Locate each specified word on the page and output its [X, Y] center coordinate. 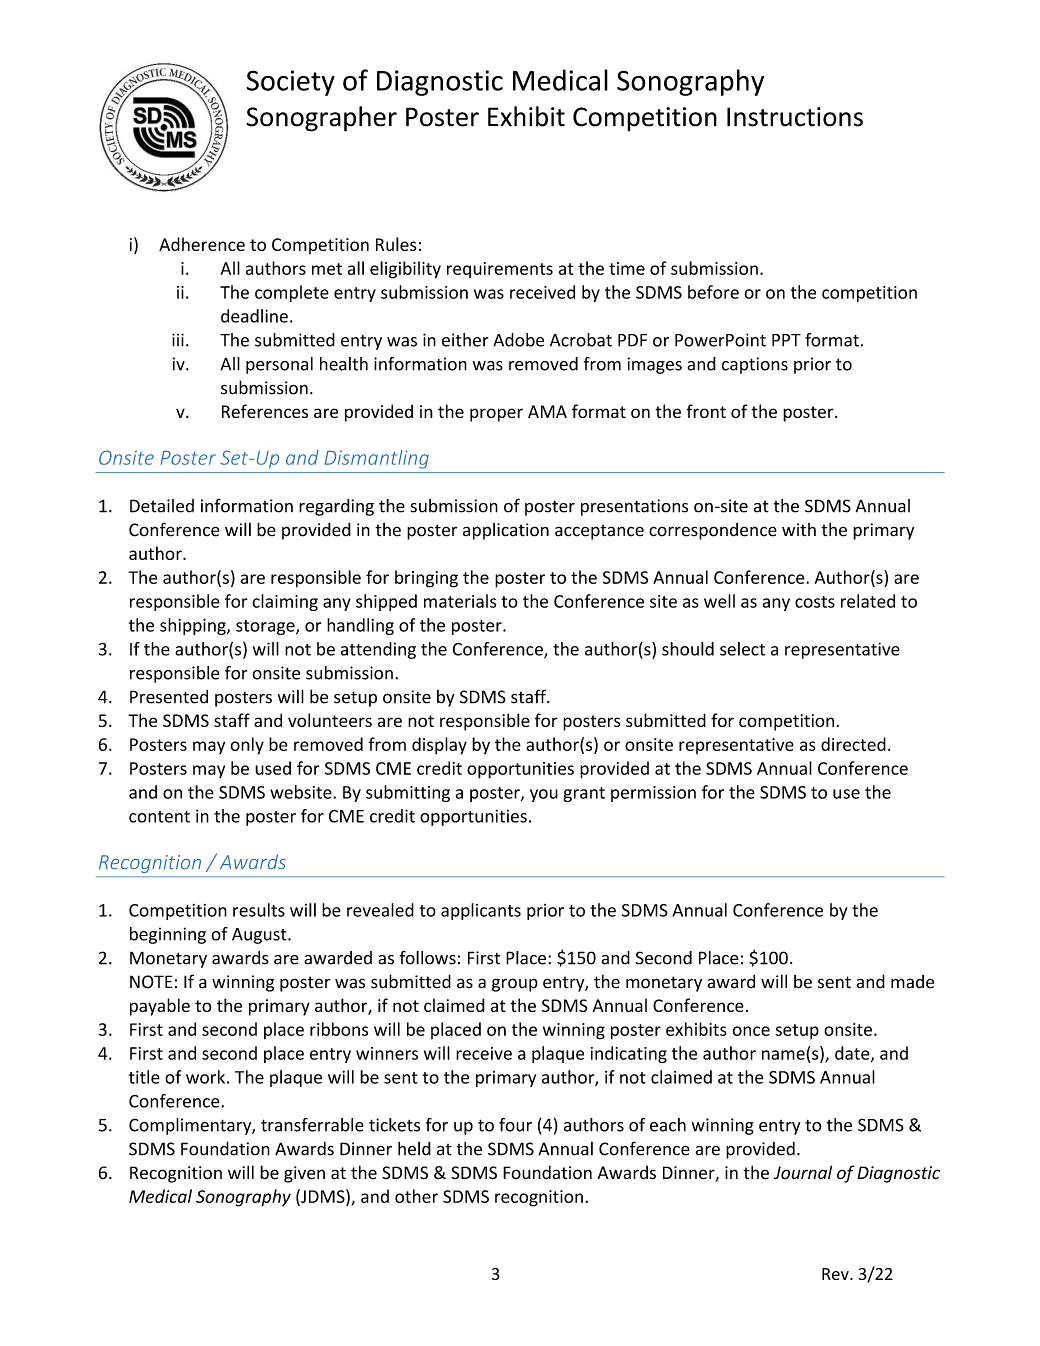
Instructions [795, 117]
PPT [786, 340]
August [260, 936]
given [304, 1174]
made [912, 982]
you [544, 795]
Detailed [162, 506]
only [247, 746]
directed [853, 744]
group [515, 985]
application [506, 531]
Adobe [518, 340]
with [799, 530]
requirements [500, 270]
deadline [254, 316]
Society [291, 83]
